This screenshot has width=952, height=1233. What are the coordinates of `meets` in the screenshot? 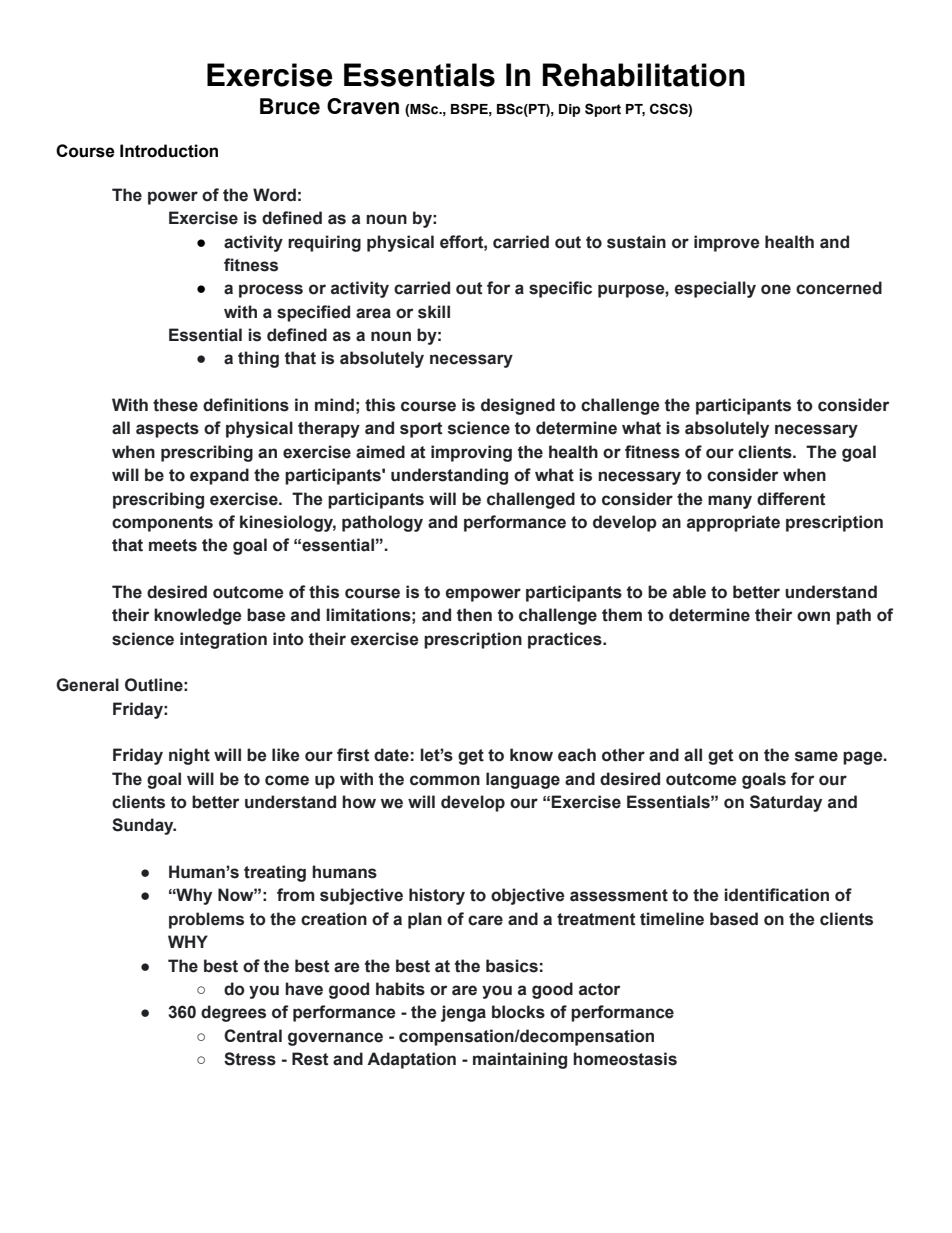 It's located at (173, 545).
